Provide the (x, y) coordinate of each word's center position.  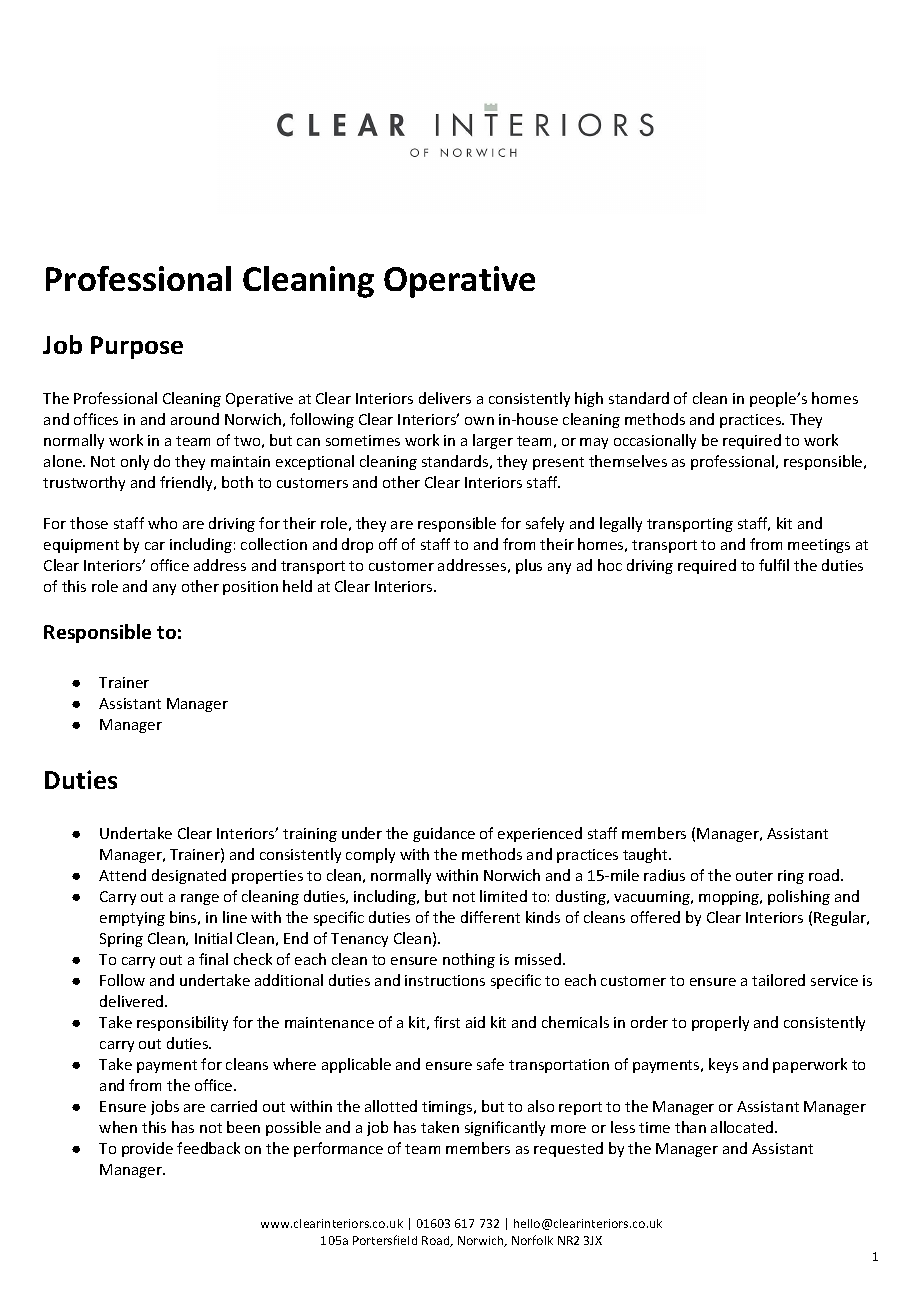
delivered (133, 1001)
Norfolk (532, 1240)
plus (529, 566)
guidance (444, 834)
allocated (743, 1127)
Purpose (137, 347)
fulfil (774, 565)
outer (754, 876)
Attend (122, 875)
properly (720, 1023)
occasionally (655, 441)
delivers (445, 398)
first (447, 1022)
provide (147, 1149)
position (250, 588)
